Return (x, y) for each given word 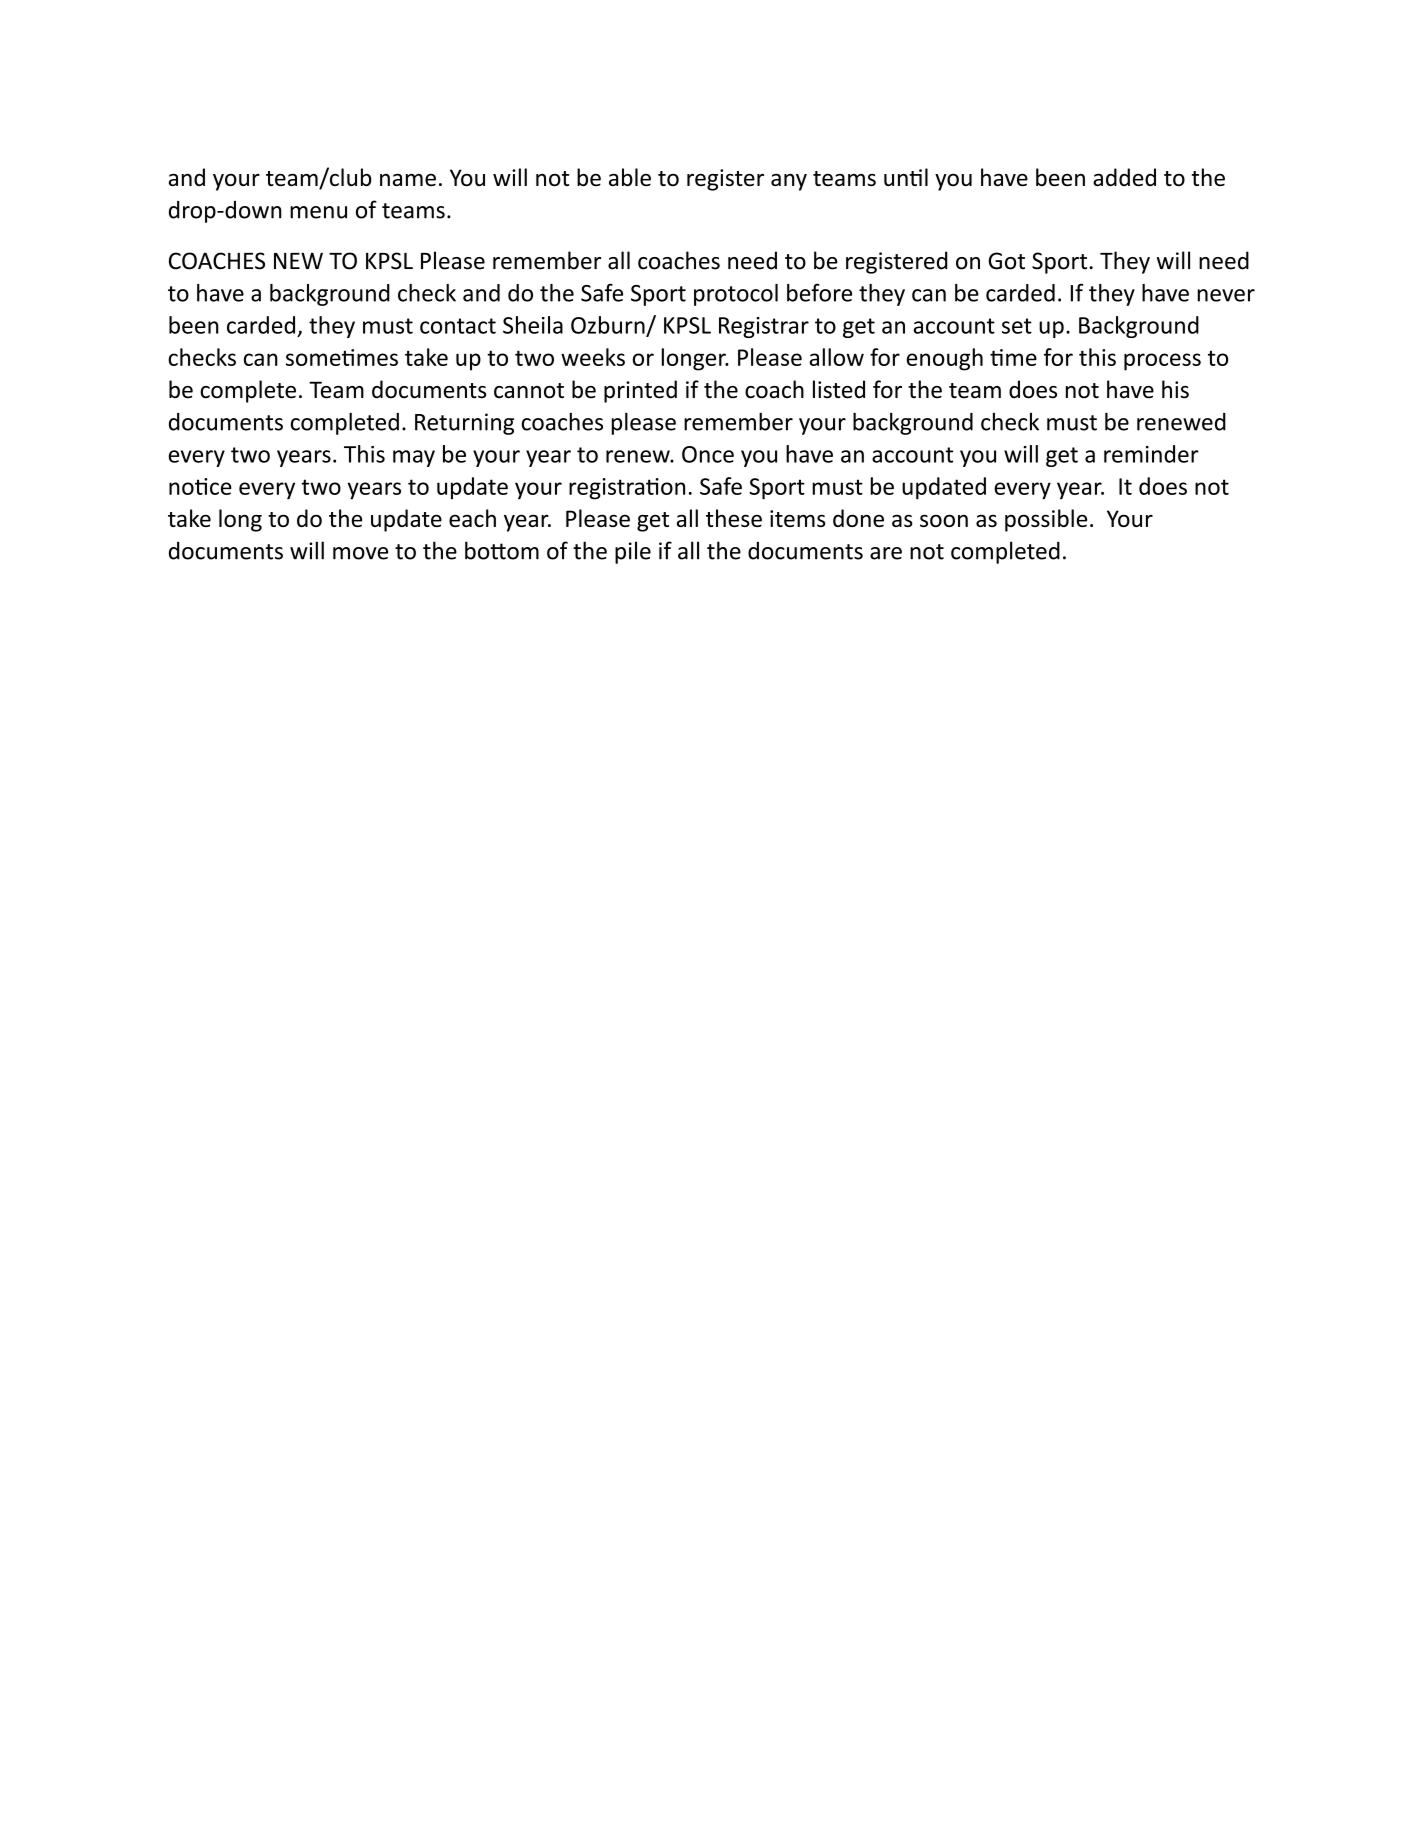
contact (458, 326)
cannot (529, 391)
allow (836, 357)
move (360, 553)
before (819, 292)
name (408, 180)
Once (708, 454)
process (1162, 362)
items (798, 518)
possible (1046, 520)
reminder (1151, 454)
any (789, 182)
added (1124, 177)
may (414, 458)
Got (1006, 261)
